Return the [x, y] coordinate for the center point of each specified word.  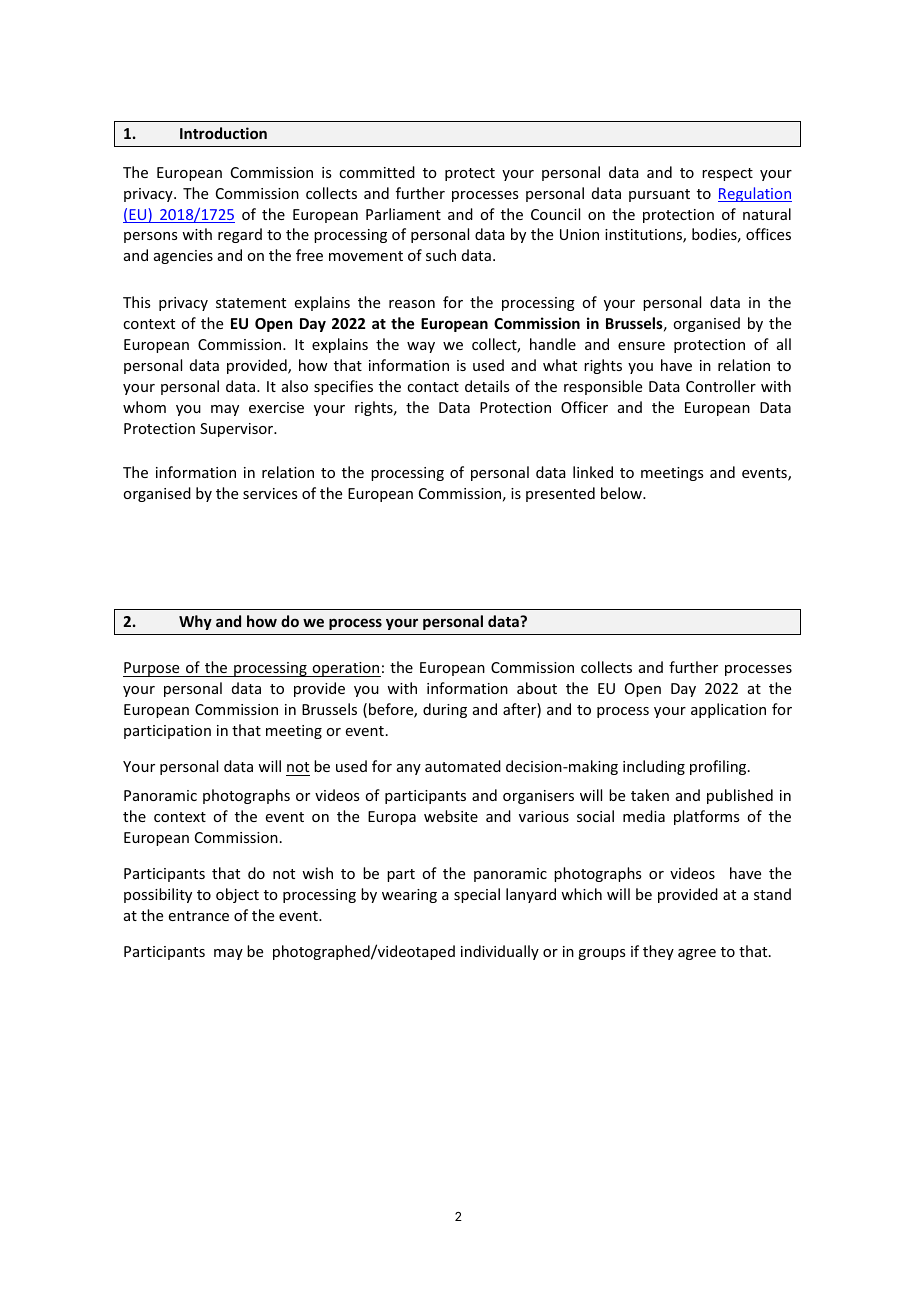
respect [727, 174]
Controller [721, 386]
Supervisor [238, 430]
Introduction [223, 133]
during [445, 710]
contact [433, 387]
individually [500, 952]
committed [377, 172]
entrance [199, 916]
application [728, 710]
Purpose [152, 669]
